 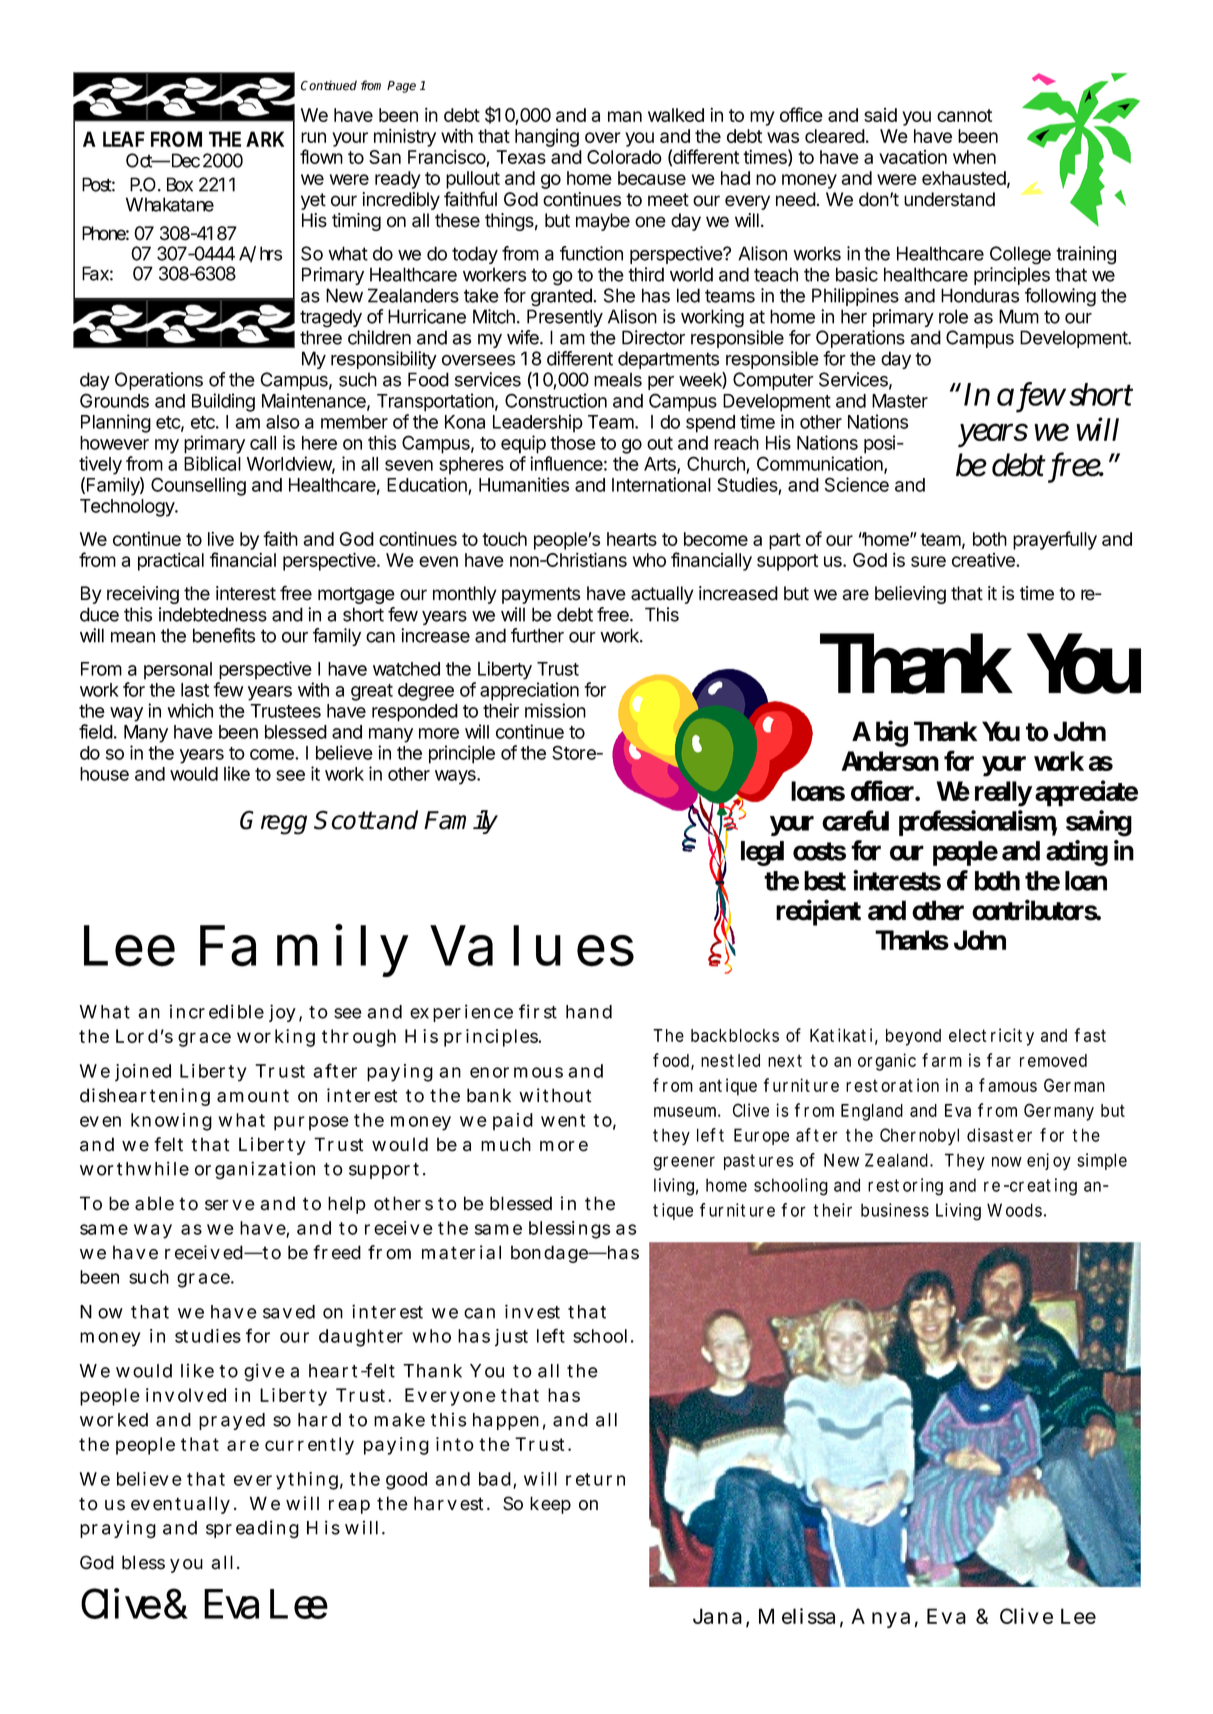 I want to click on invest, so click(x=532, y=1311).
